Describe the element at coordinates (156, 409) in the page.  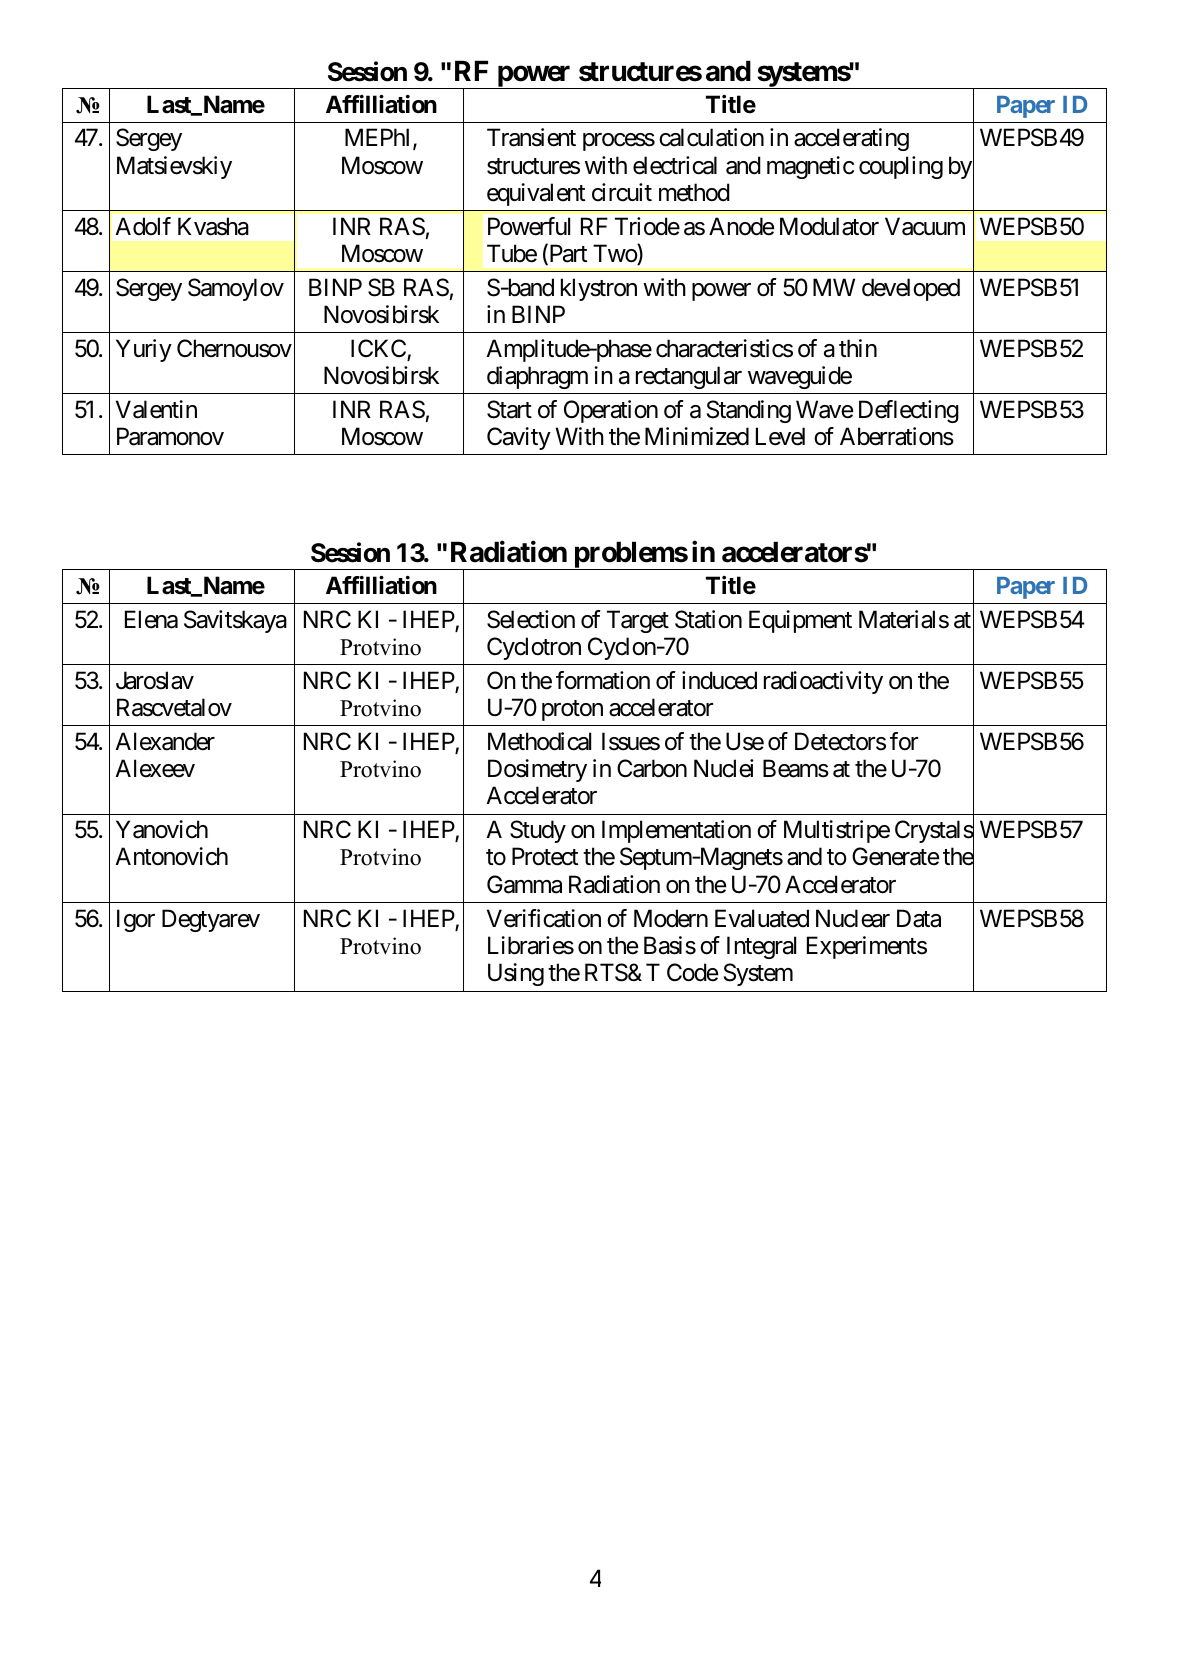
I see `Valentin` at that location.
